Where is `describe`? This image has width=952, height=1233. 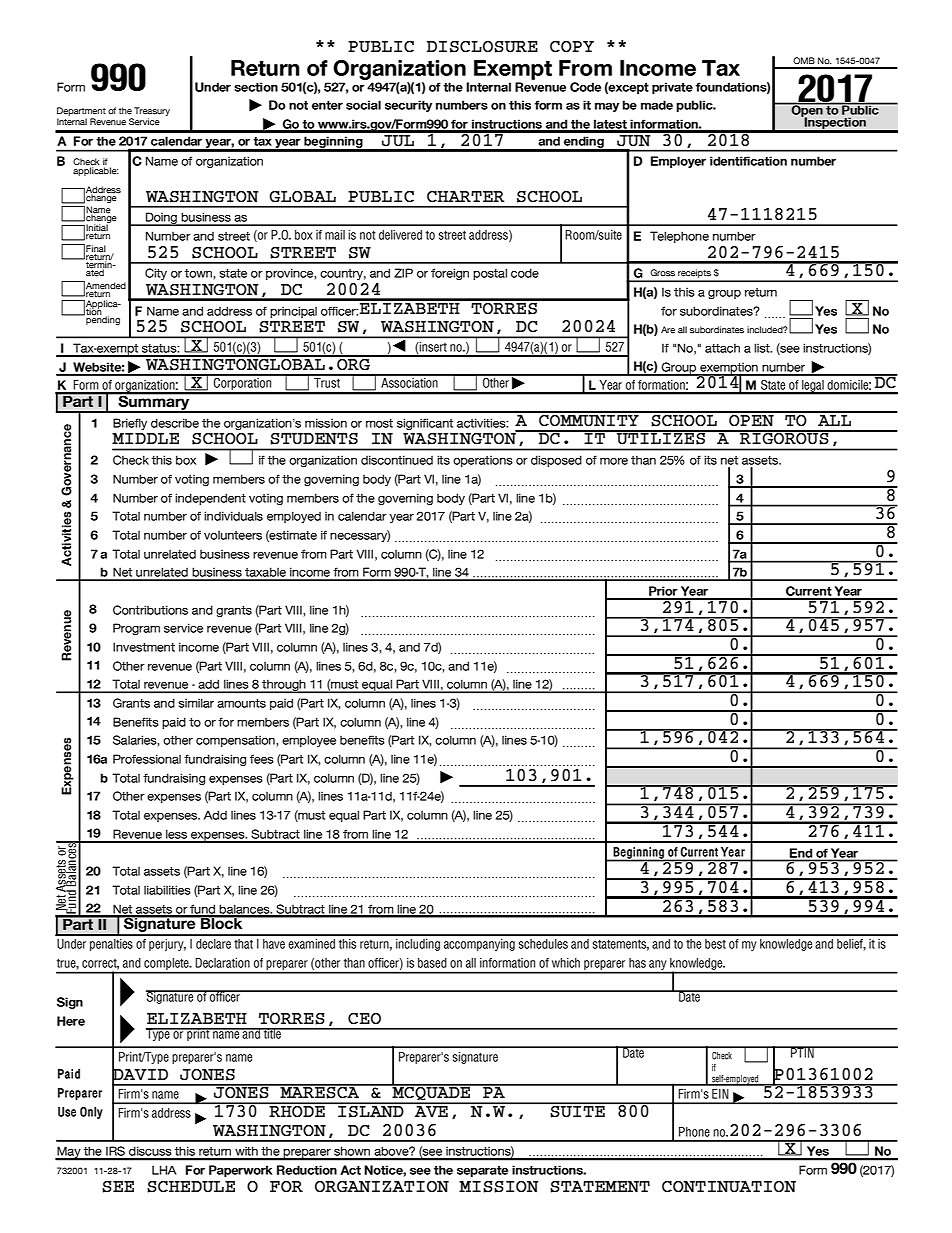 describe is located at coordinates (175, 423).
